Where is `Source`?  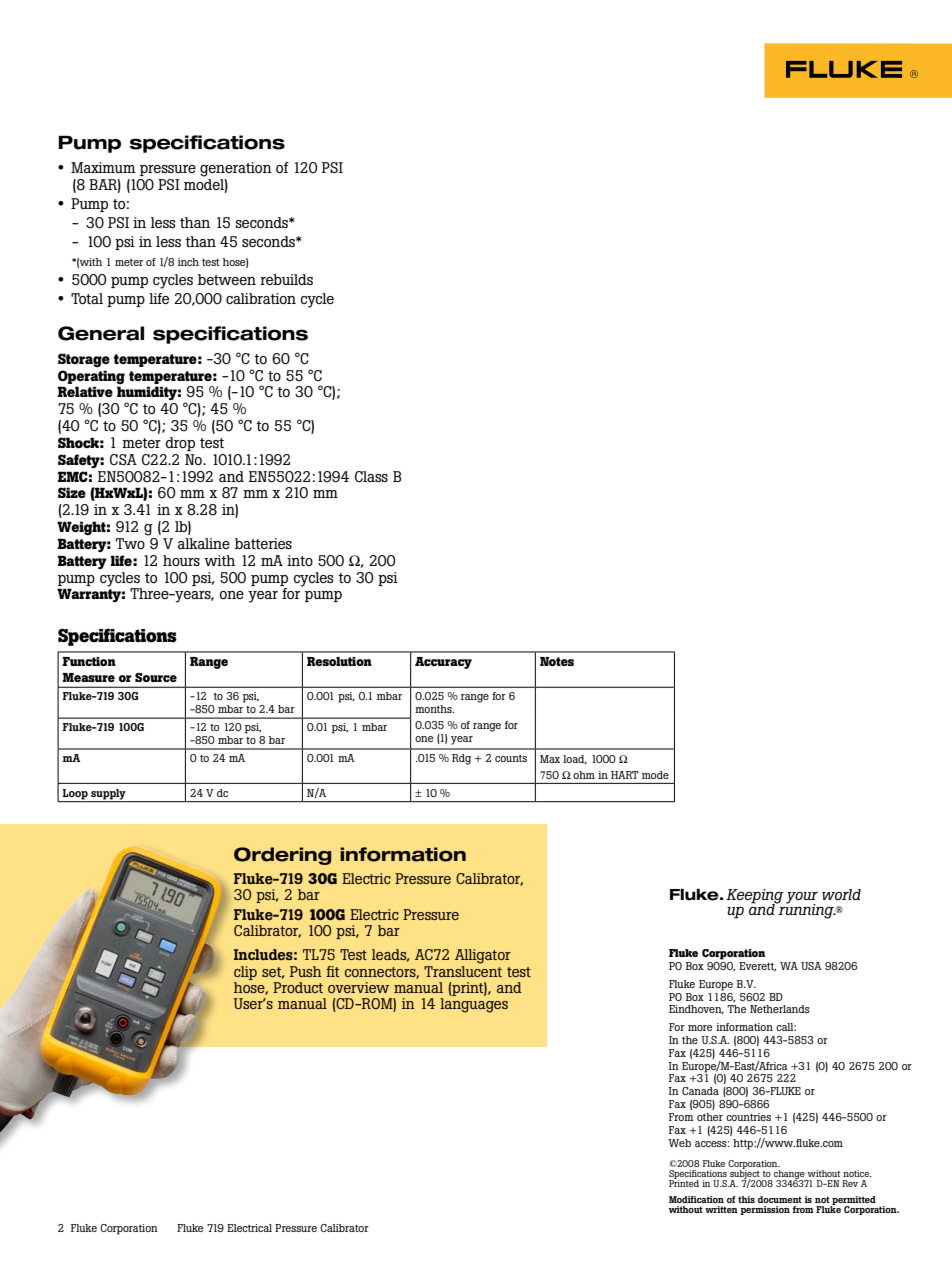 Source is located at coordinates (156, 677).
